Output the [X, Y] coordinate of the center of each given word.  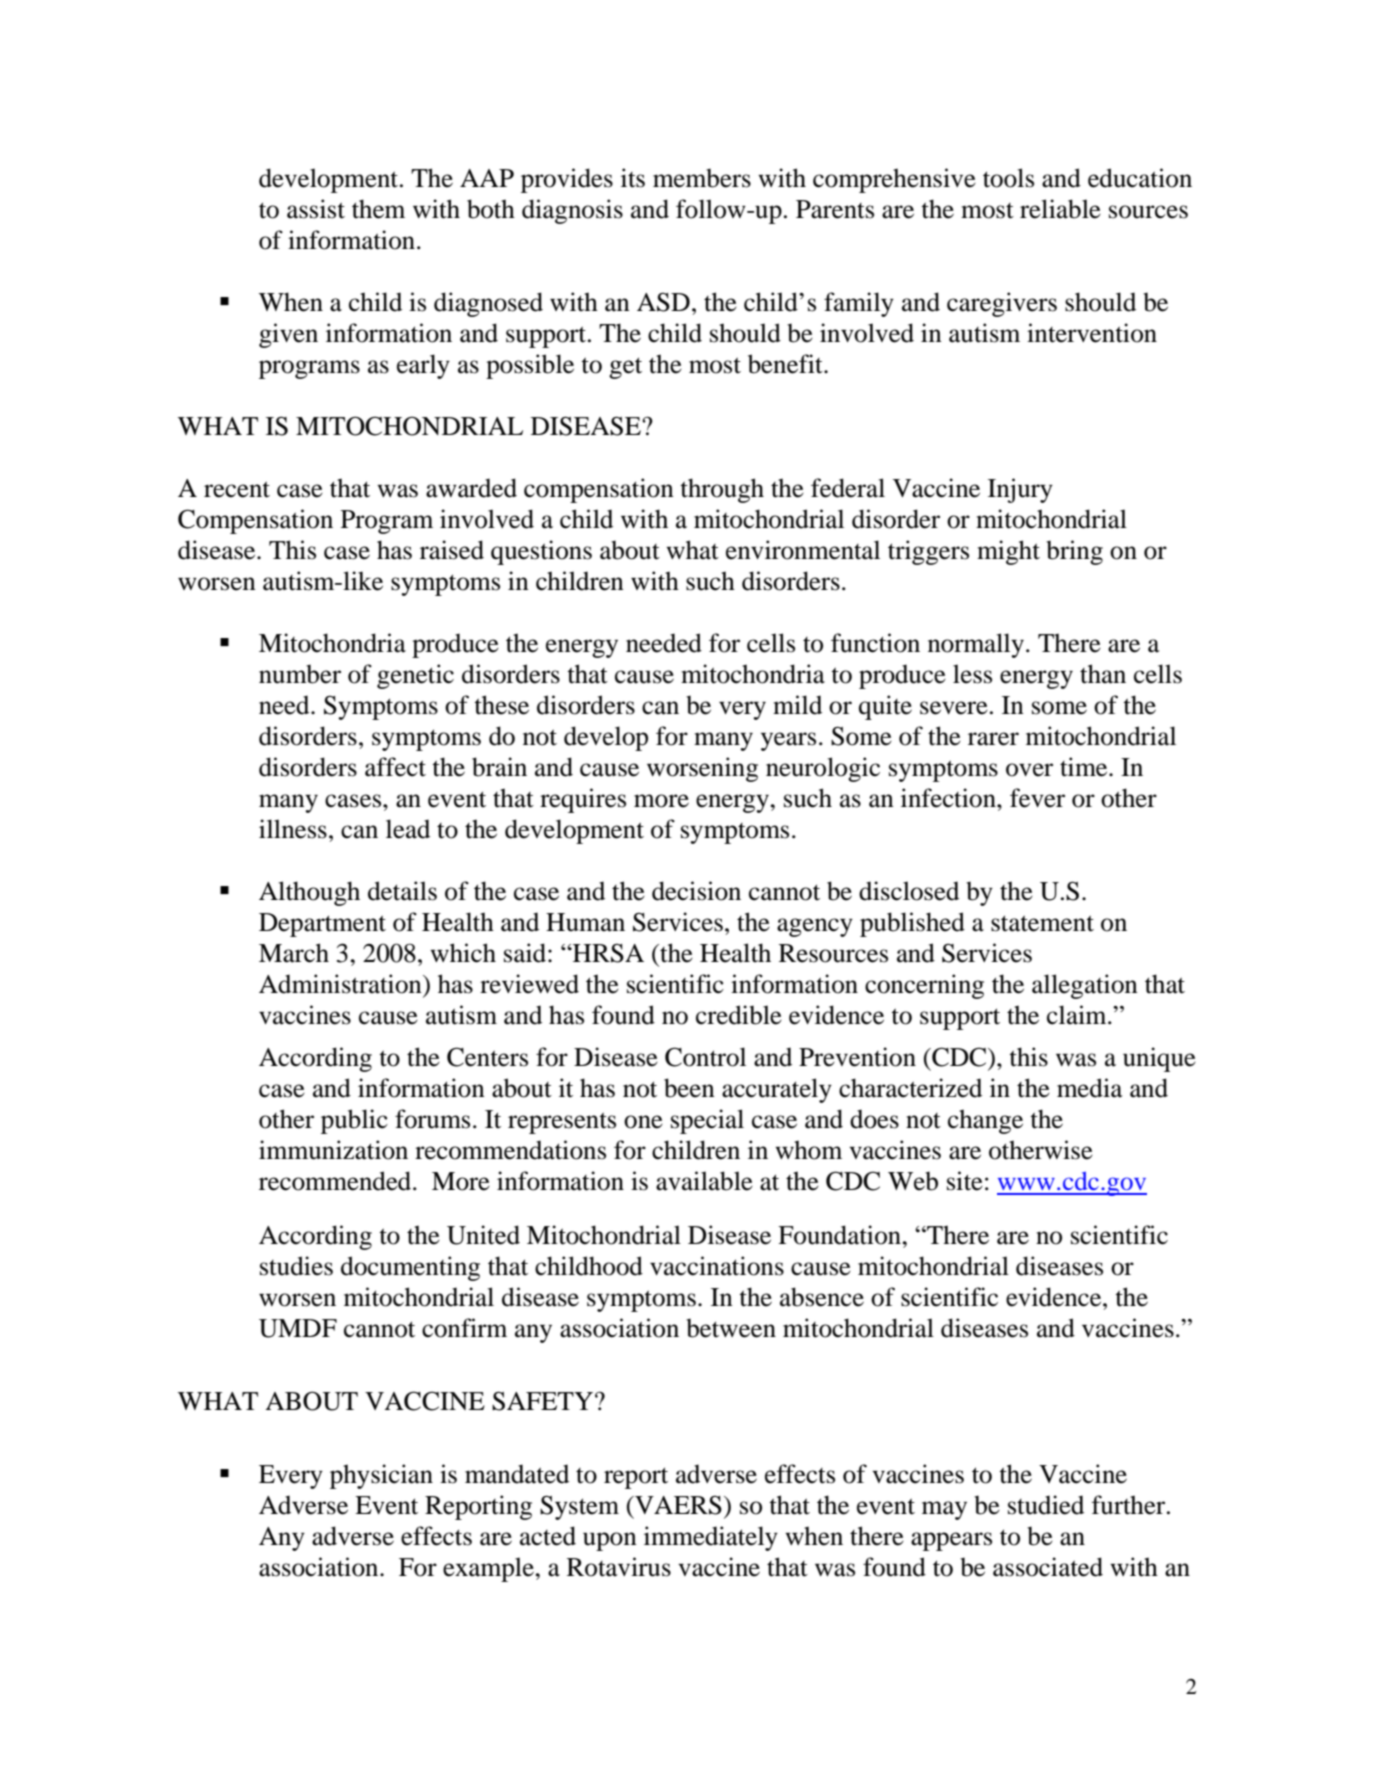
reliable [1060, 209]
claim [1078, 1015]
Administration [341, 984]
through [722, 490]
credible [739, 1015]
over [1029, 770]
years [788, 741]
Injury [1020, 490]
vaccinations [717, 1266]
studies [296, 1266]
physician [381, 1476]
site [965, 1181]
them [378, 209]
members [702, 178]
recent [237, 489]
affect [395, 767]
